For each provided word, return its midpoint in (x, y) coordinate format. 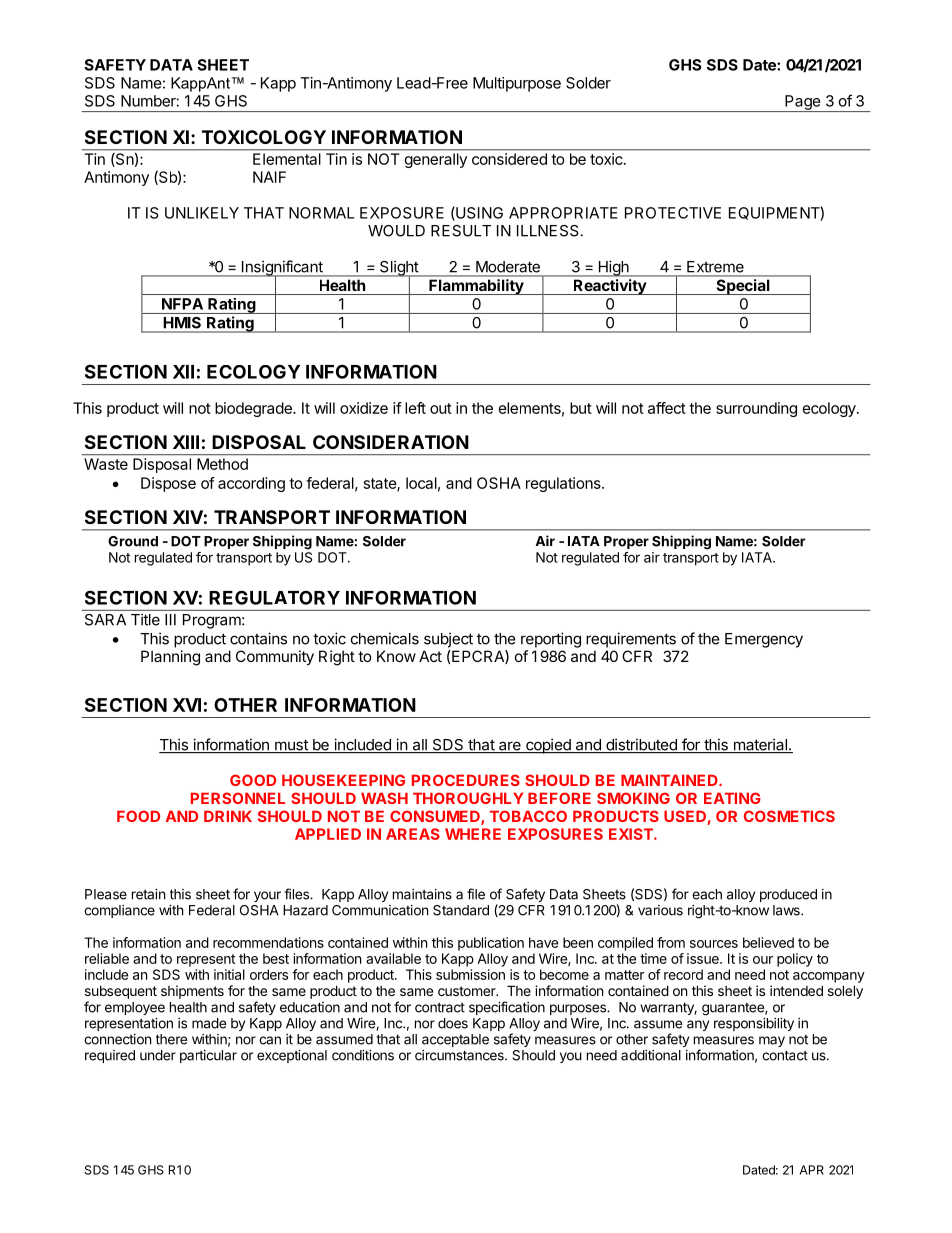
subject (448, 640)
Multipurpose (517, 84)
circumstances (460, 1055)
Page (802, 103)
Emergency (764, 640)
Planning (170, 658)
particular (208, 1056)
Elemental (287, 159)
